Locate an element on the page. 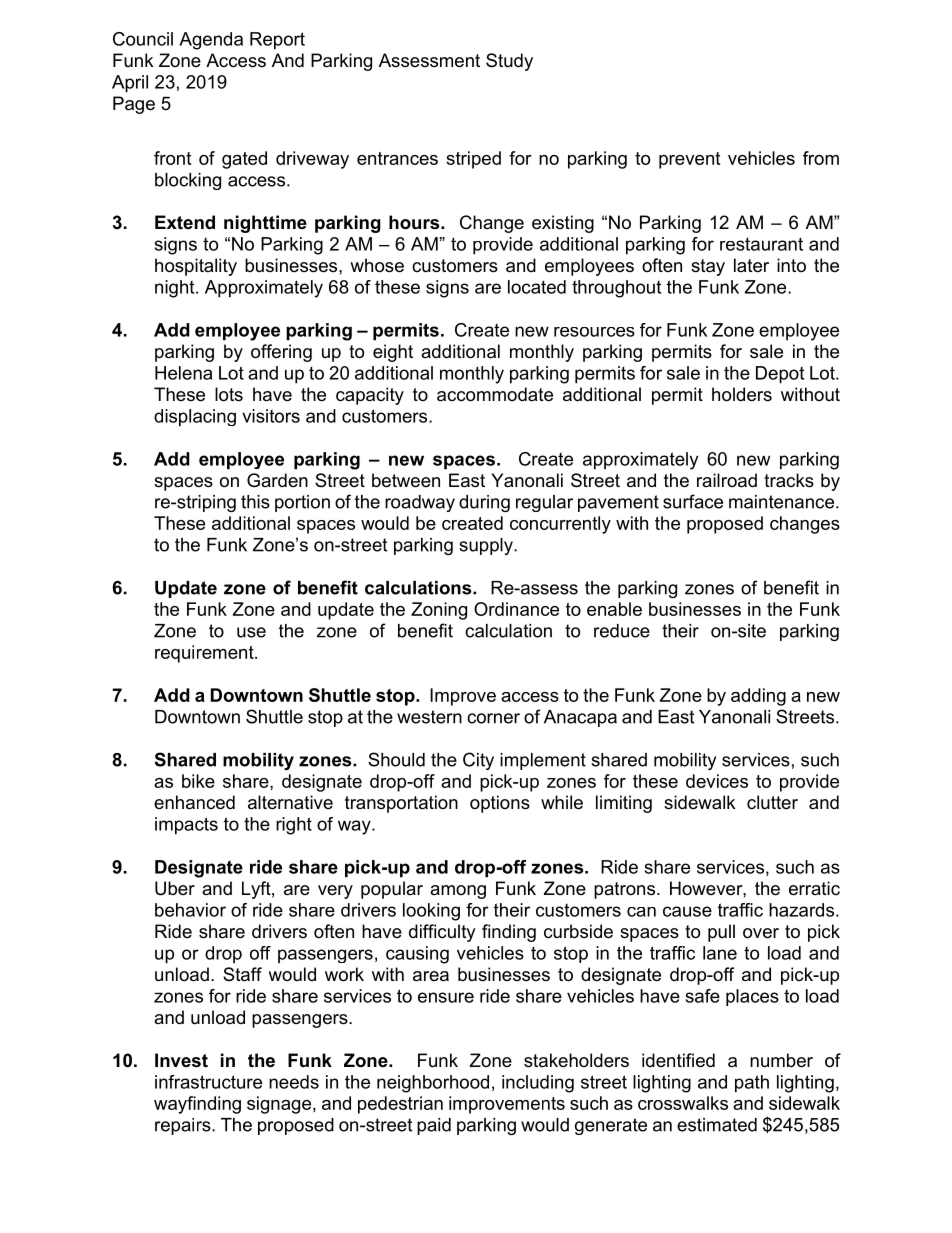 This image has height=1233, width=952. pull is located at coordinates (721, 933).
